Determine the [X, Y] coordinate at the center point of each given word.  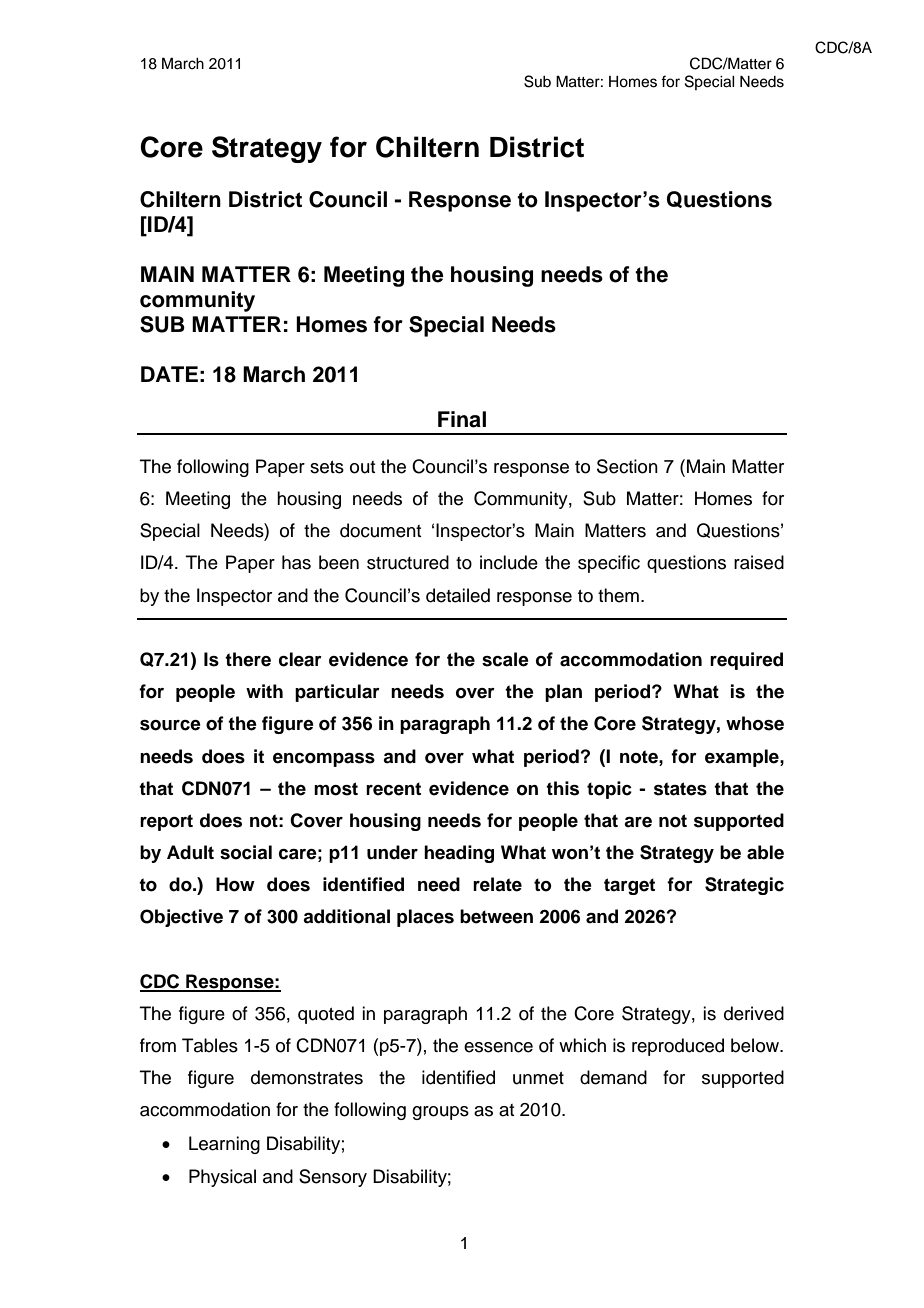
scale [505, 659]
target [629, 886]
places [425, 918]
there [248, 659]
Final [462, 419]
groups [440, 1113]
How [235, 884]
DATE [169, 374]
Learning [224, 1145]
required [746, 661]
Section [627, 466]
